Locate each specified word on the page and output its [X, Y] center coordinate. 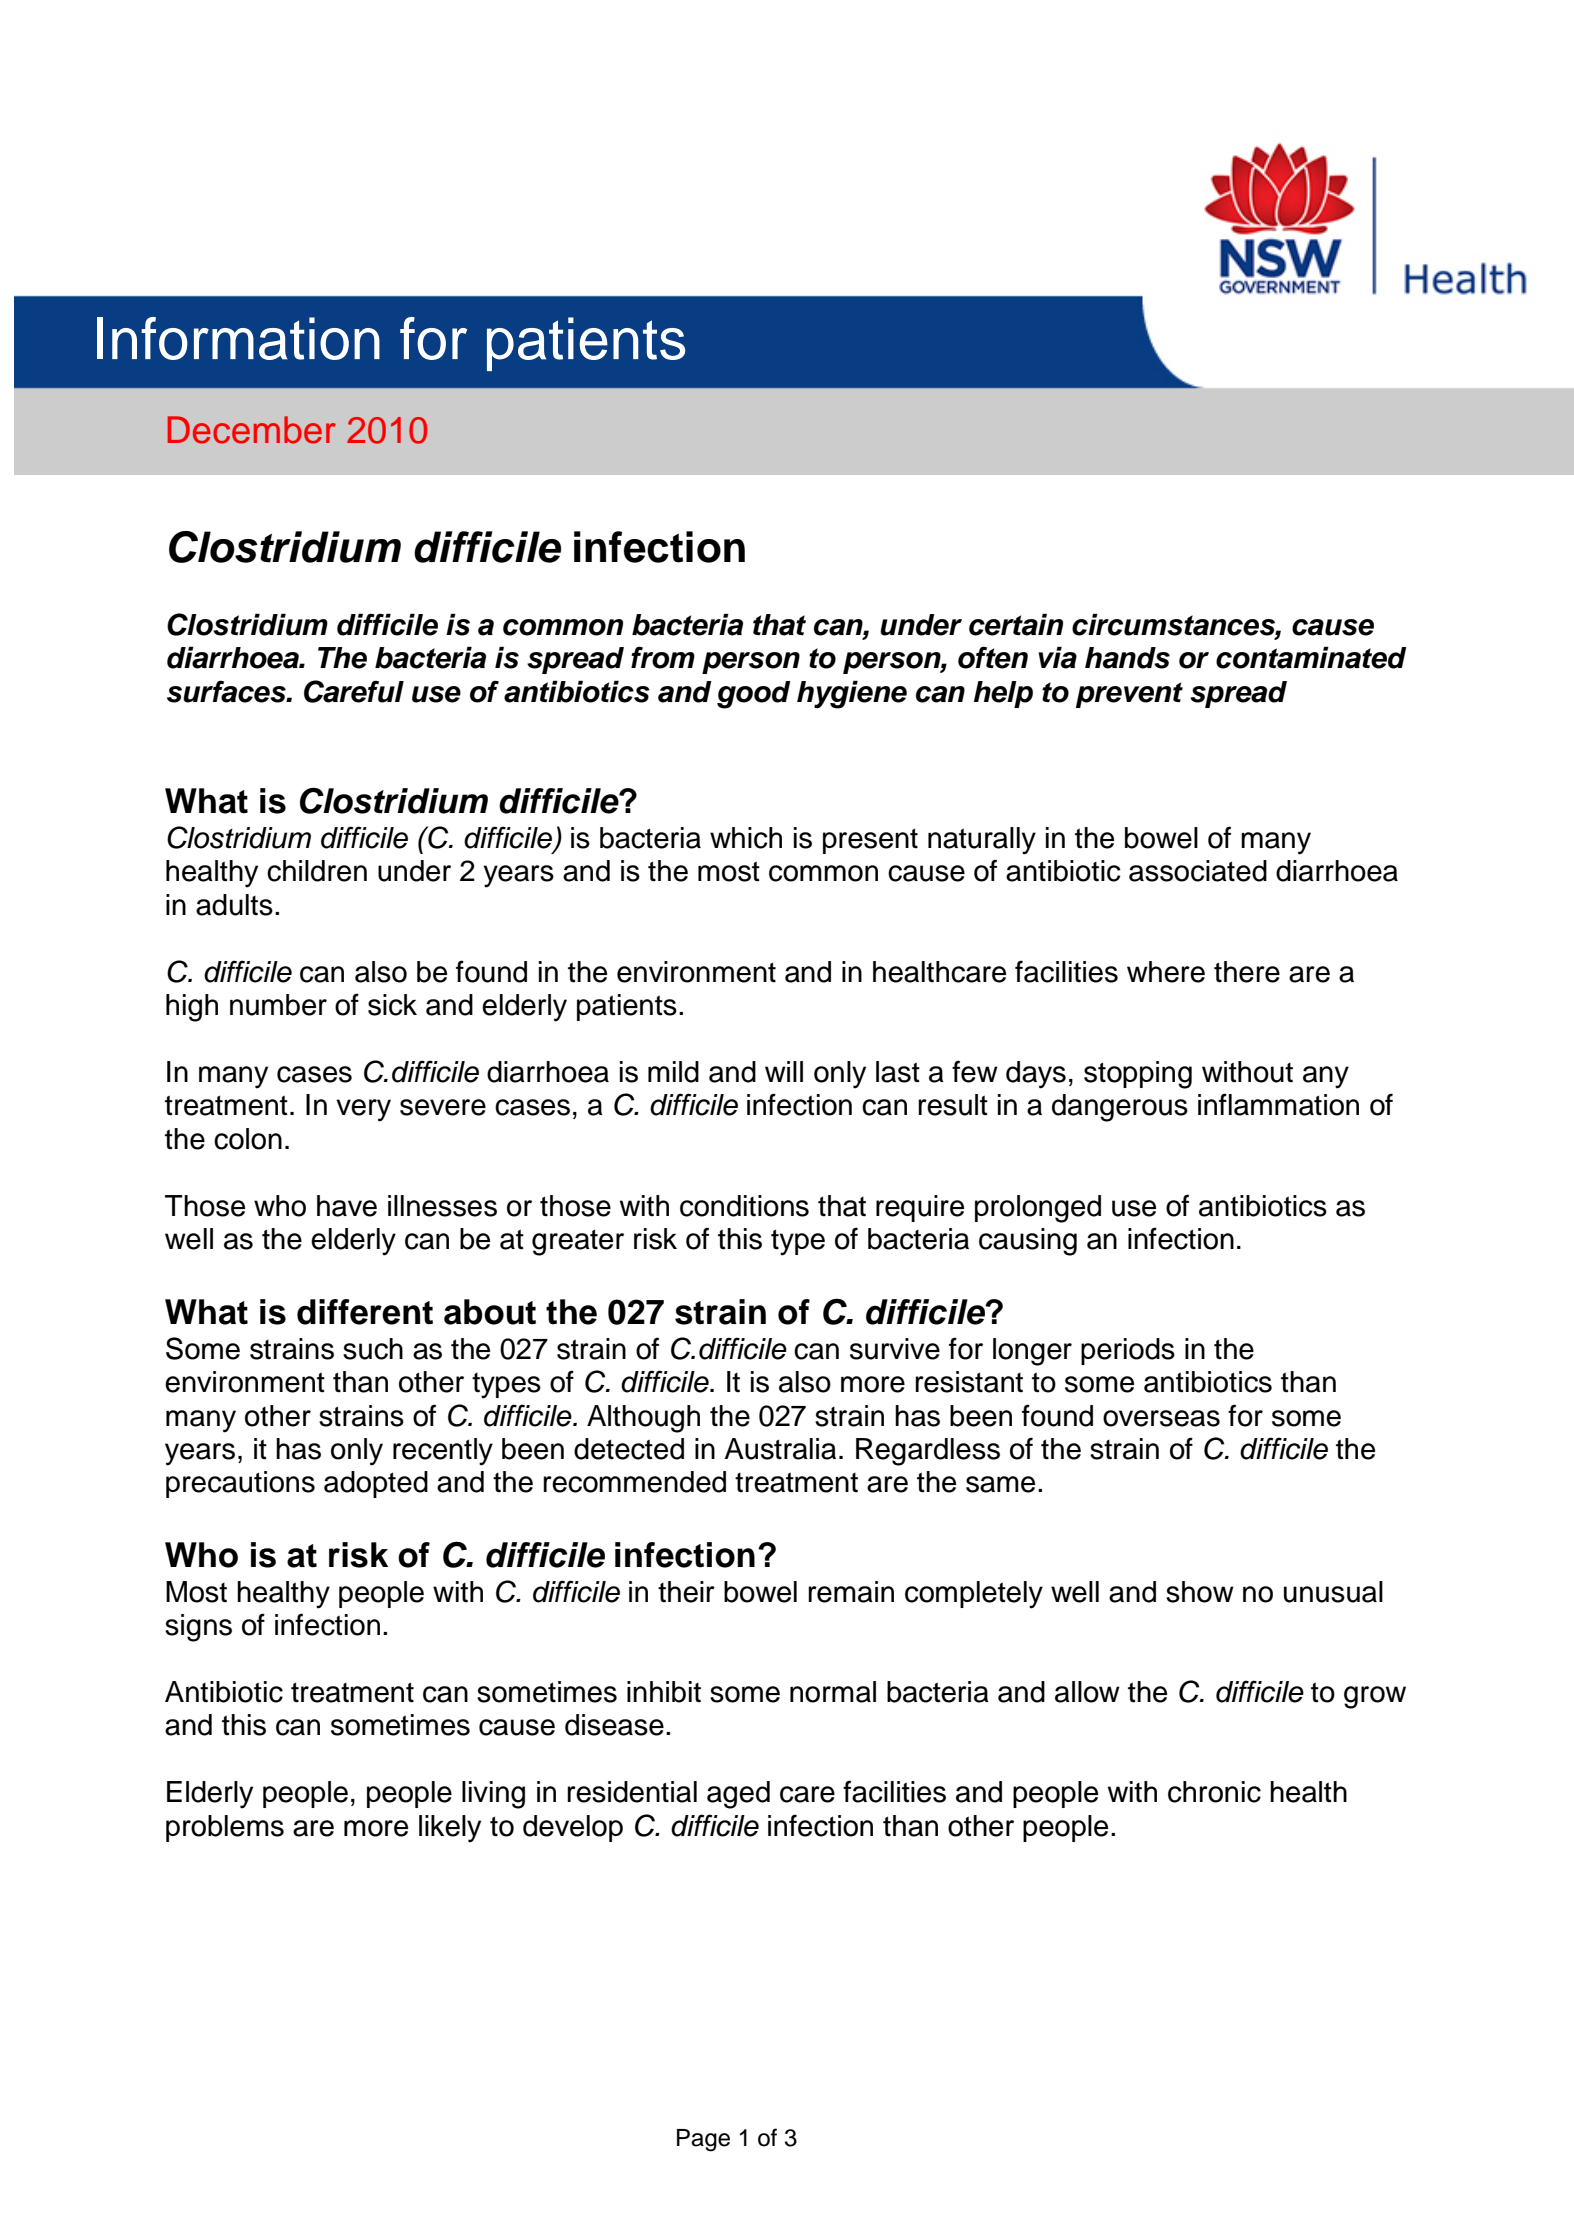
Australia [780, 1449]
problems [225, 1828]
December [252, 430]
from [663, 657]
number [278, 1005]
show [1200, 1592]
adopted [376, 1484]
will [784, 1071]
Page [703, 2140]
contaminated [1311, 657]
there [1247, 972]
